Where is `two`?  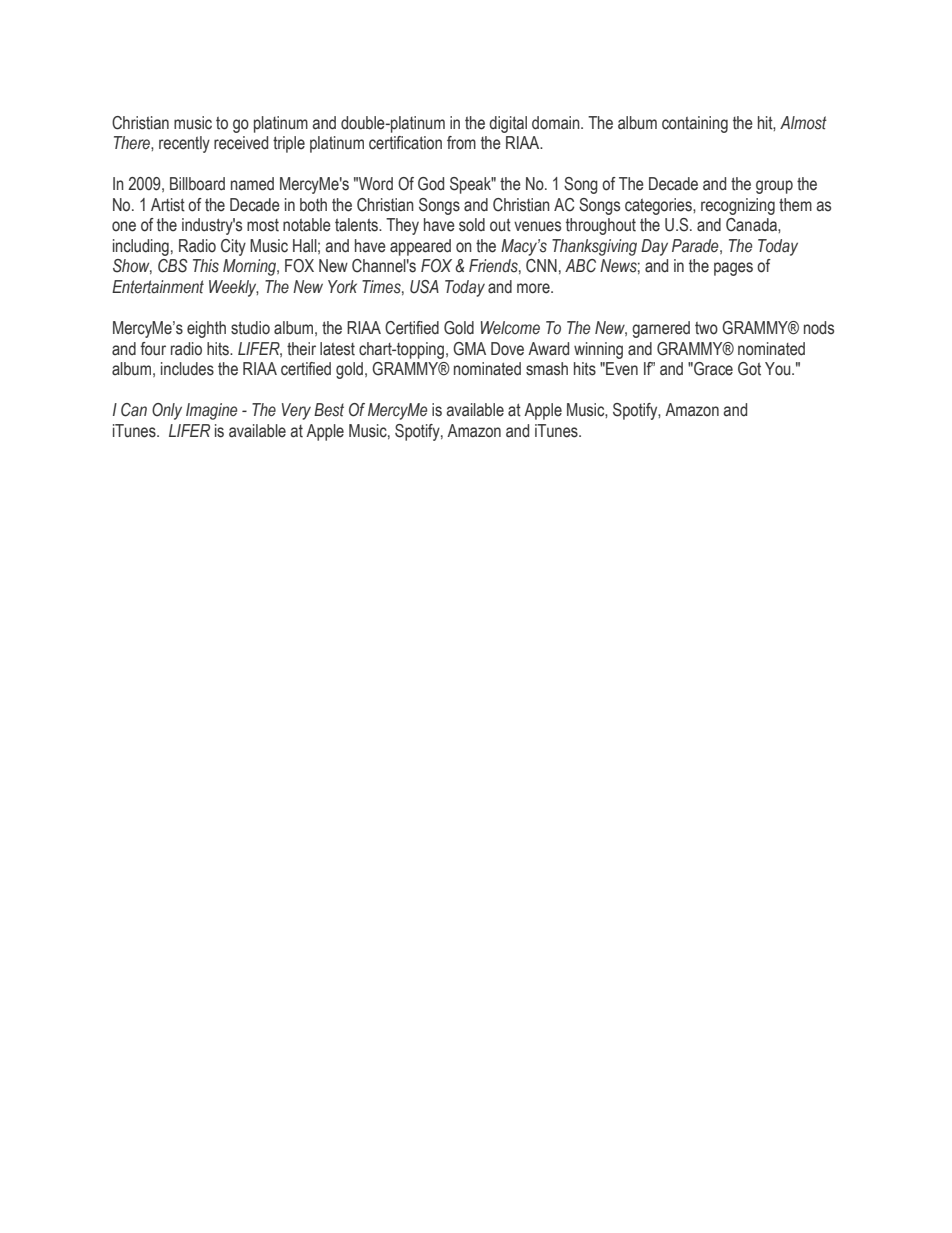 two is located at coordinates (706, 328).
